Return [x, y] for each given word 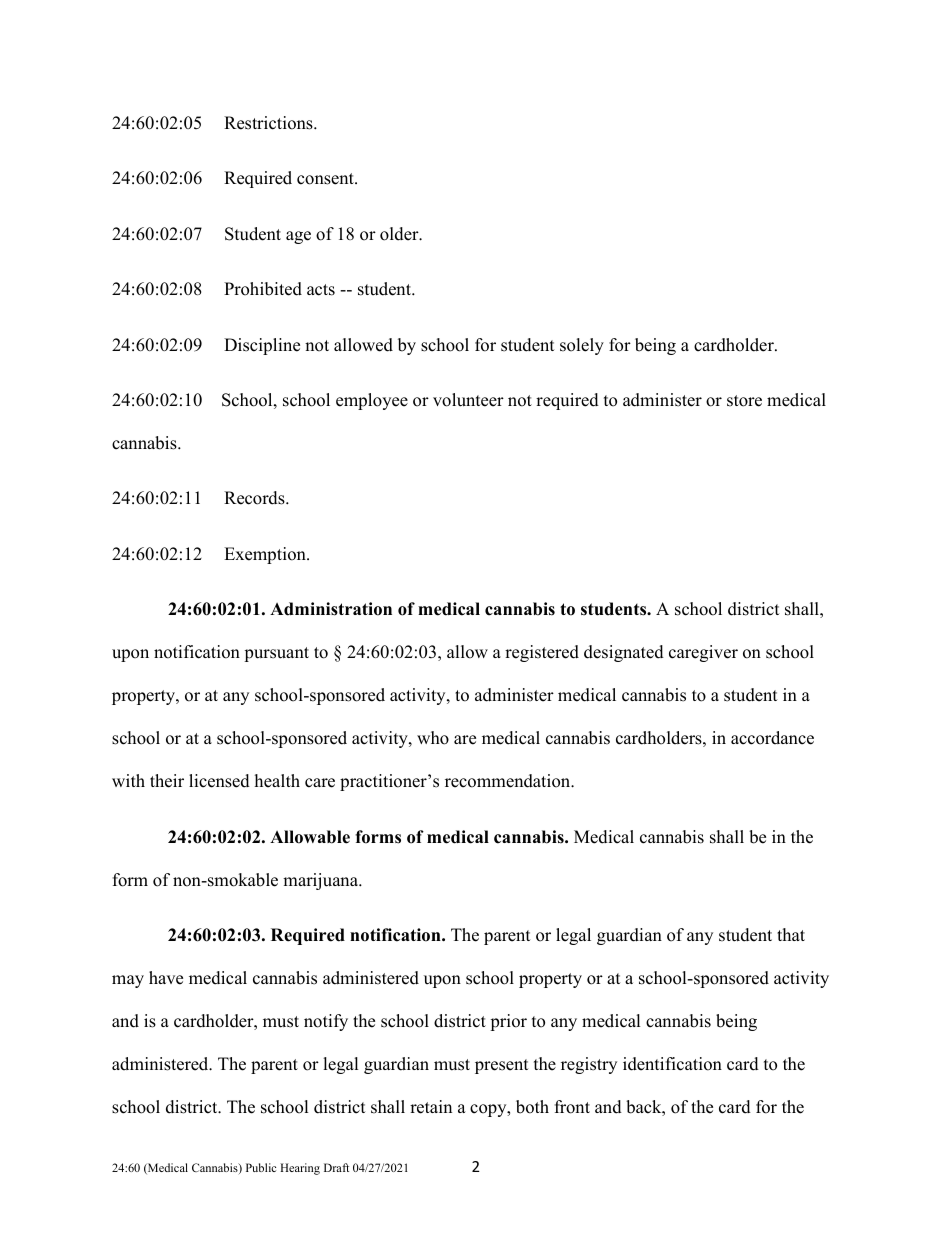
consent [326, 179]
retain [431, 1107]
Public [261, 1167]
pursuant [276, 654]
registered [542, 653]
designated [624, 653]
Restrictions [269, 123]
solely [582, 346]
